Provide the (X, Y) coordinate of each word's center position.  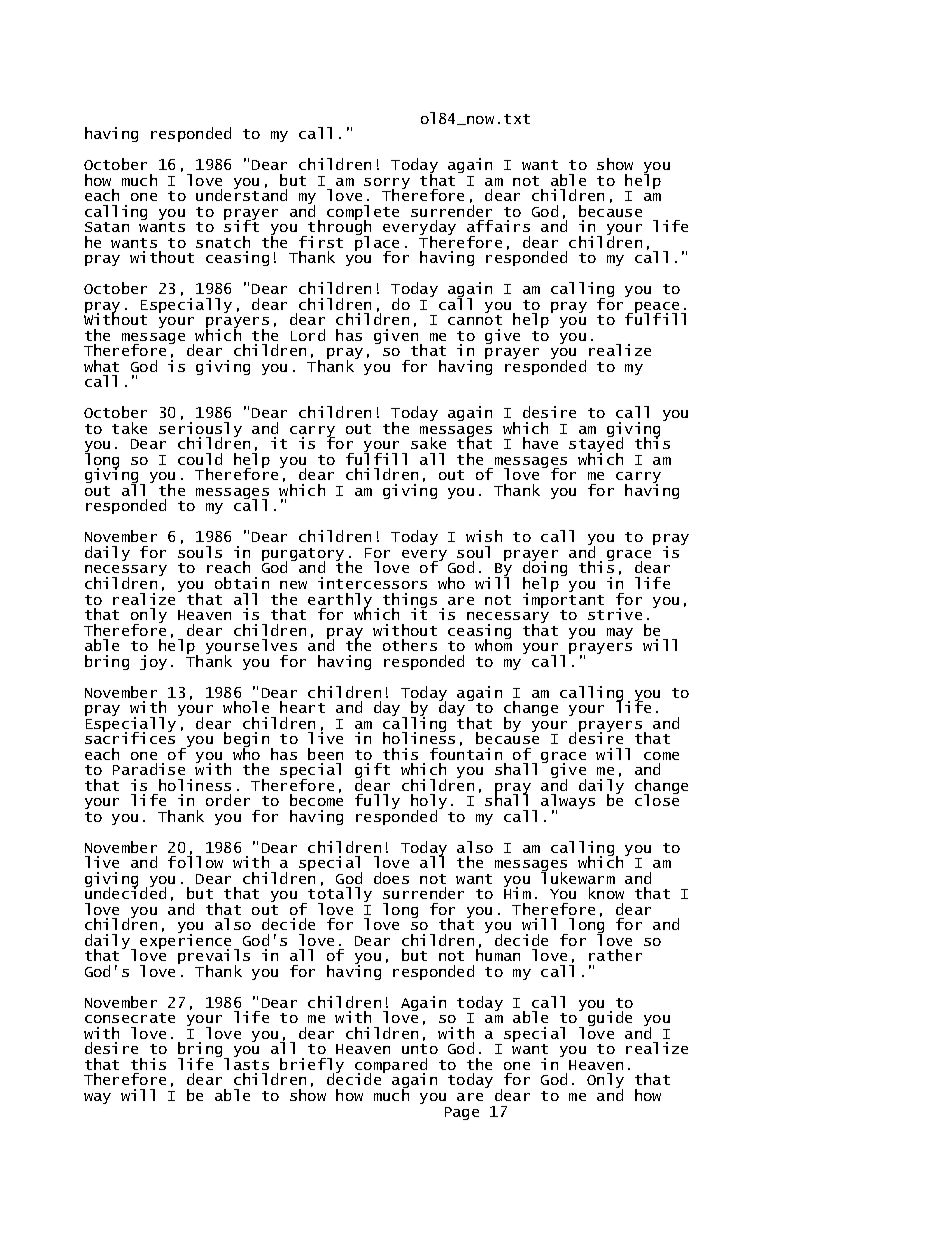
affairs (498, 226)
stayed (596, 445)
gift (372, 772)
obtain (242, 583)
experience (187, 941)
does (391, 878)
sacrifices (130, 737)
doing (545, 569)
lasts (246, 1063)
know (606, 893)
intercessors (372, 583)
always (568, 803)
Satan (107, 227)
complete (363, 214)
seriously (200, 431)
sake (428, 443)
